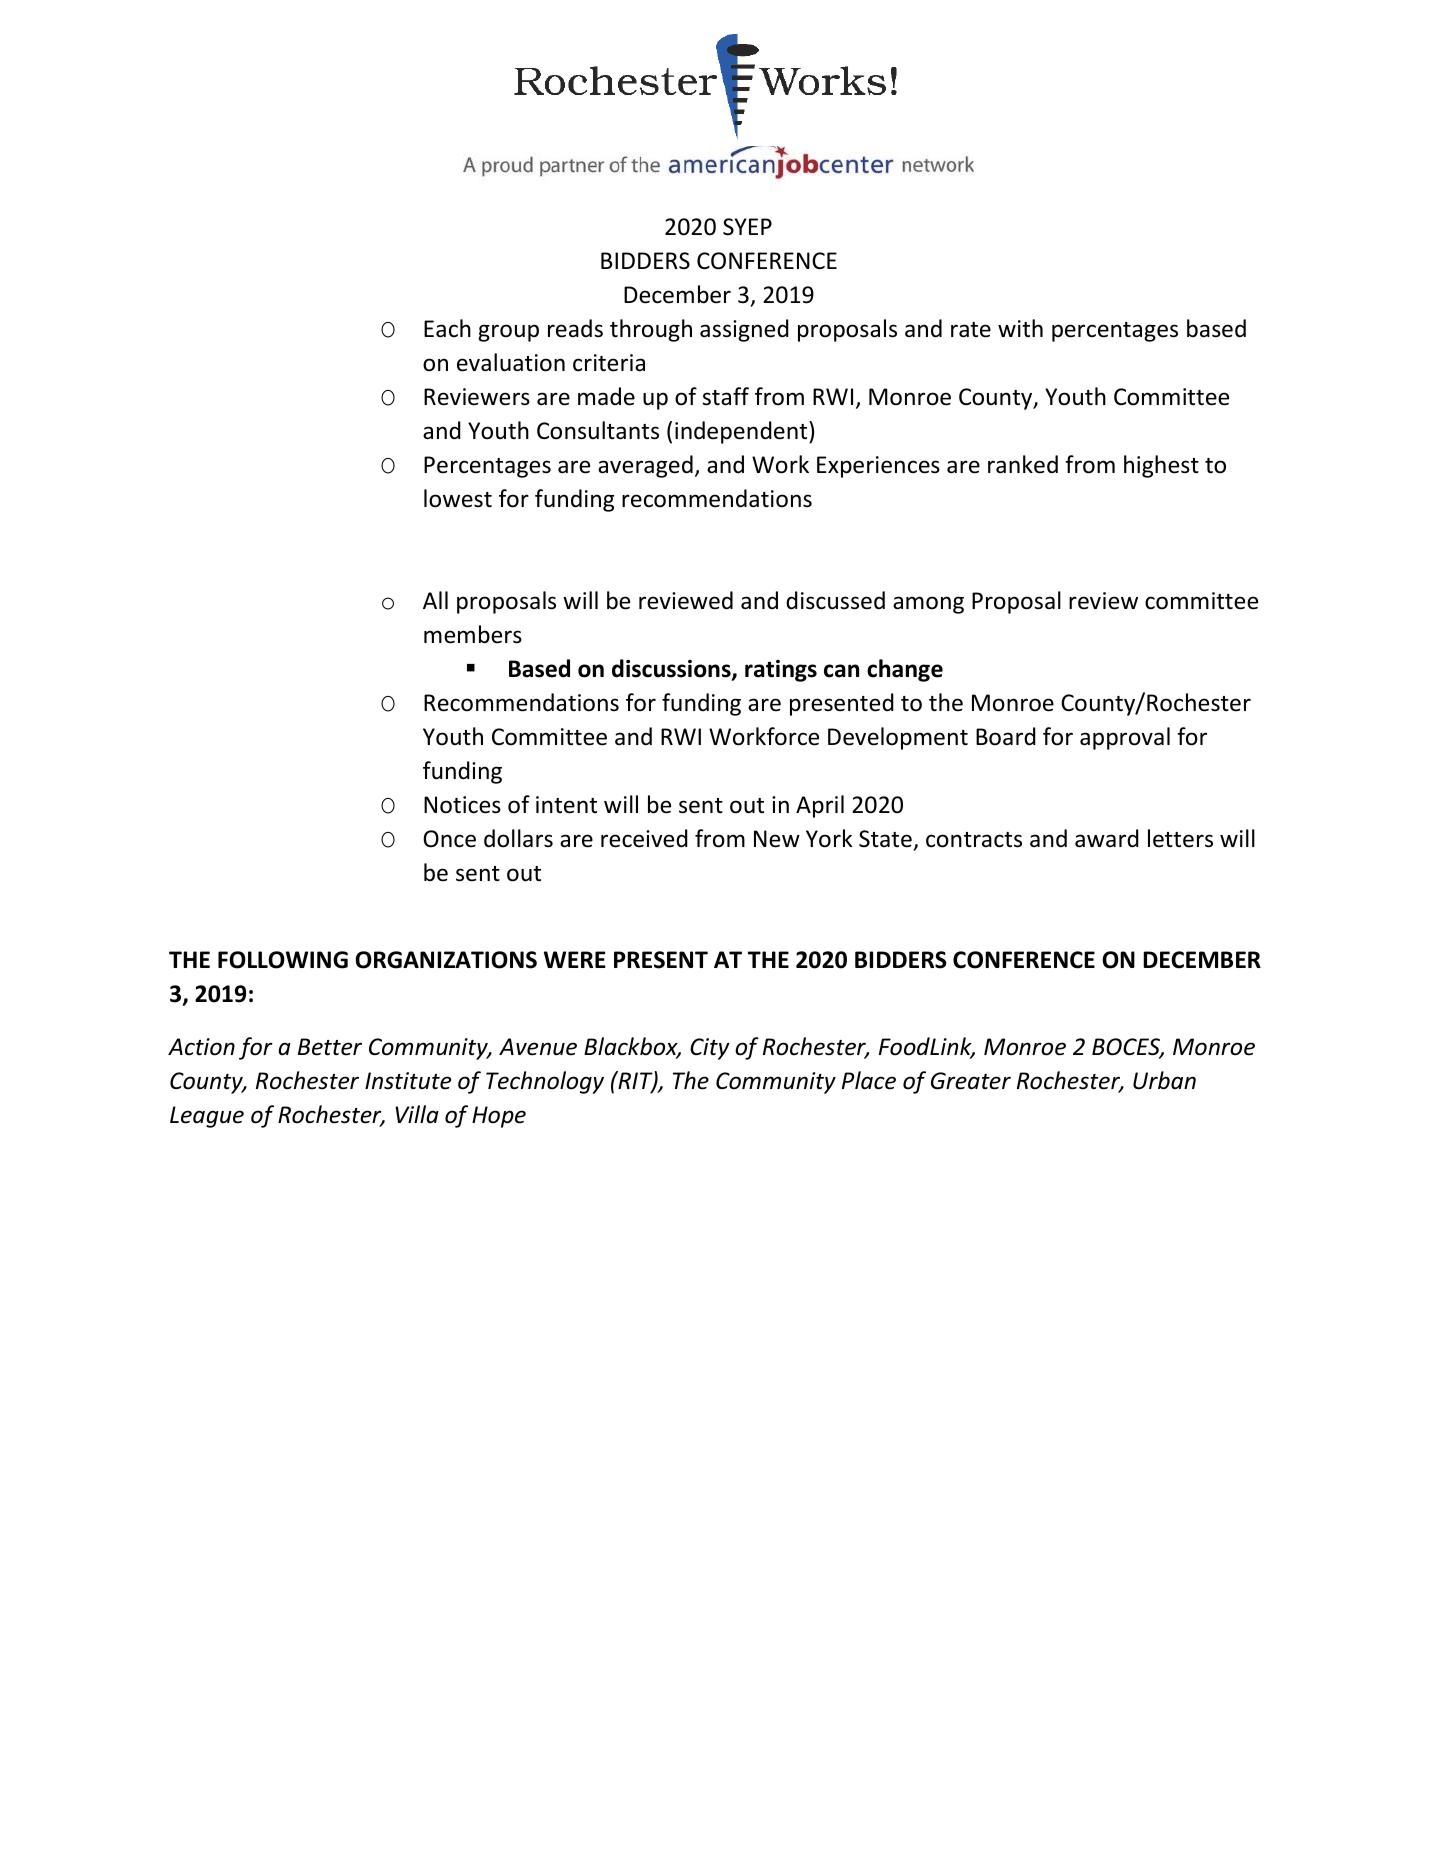 This screenshot has width=1437, height=1859. Describe the element at coordinates (408, 1081) in the screenshot. I see `Institute` at that location.
